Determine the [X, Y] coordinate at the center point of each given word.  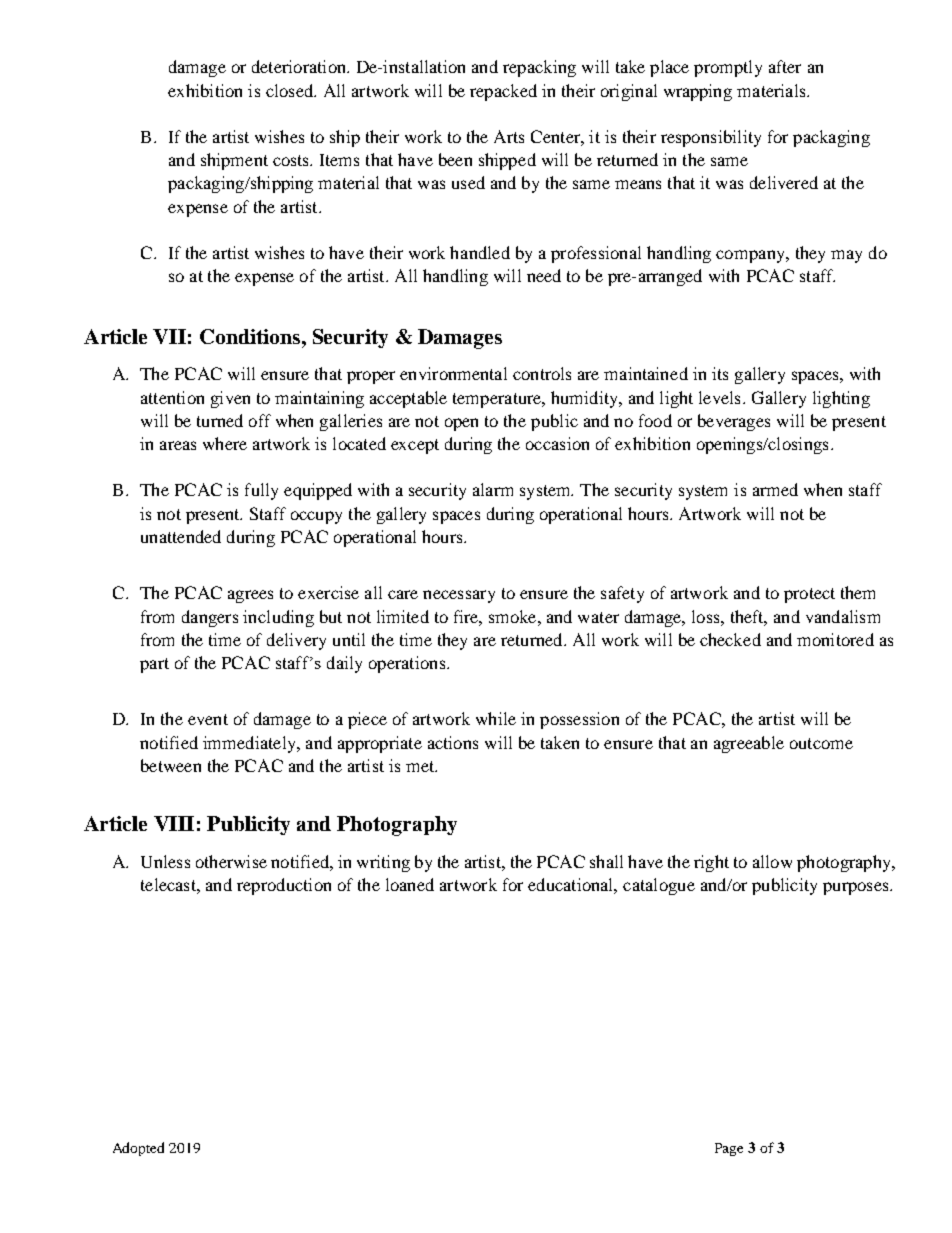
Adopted [138, 1149]
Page [729, 1149]
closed [291, 90]
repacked [503, 92]
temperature [498, 400]
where [225, 443]
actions [453, 742]
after [785, 66]
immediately [250, 744]
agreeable [749, 744]
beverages [734, 422]
